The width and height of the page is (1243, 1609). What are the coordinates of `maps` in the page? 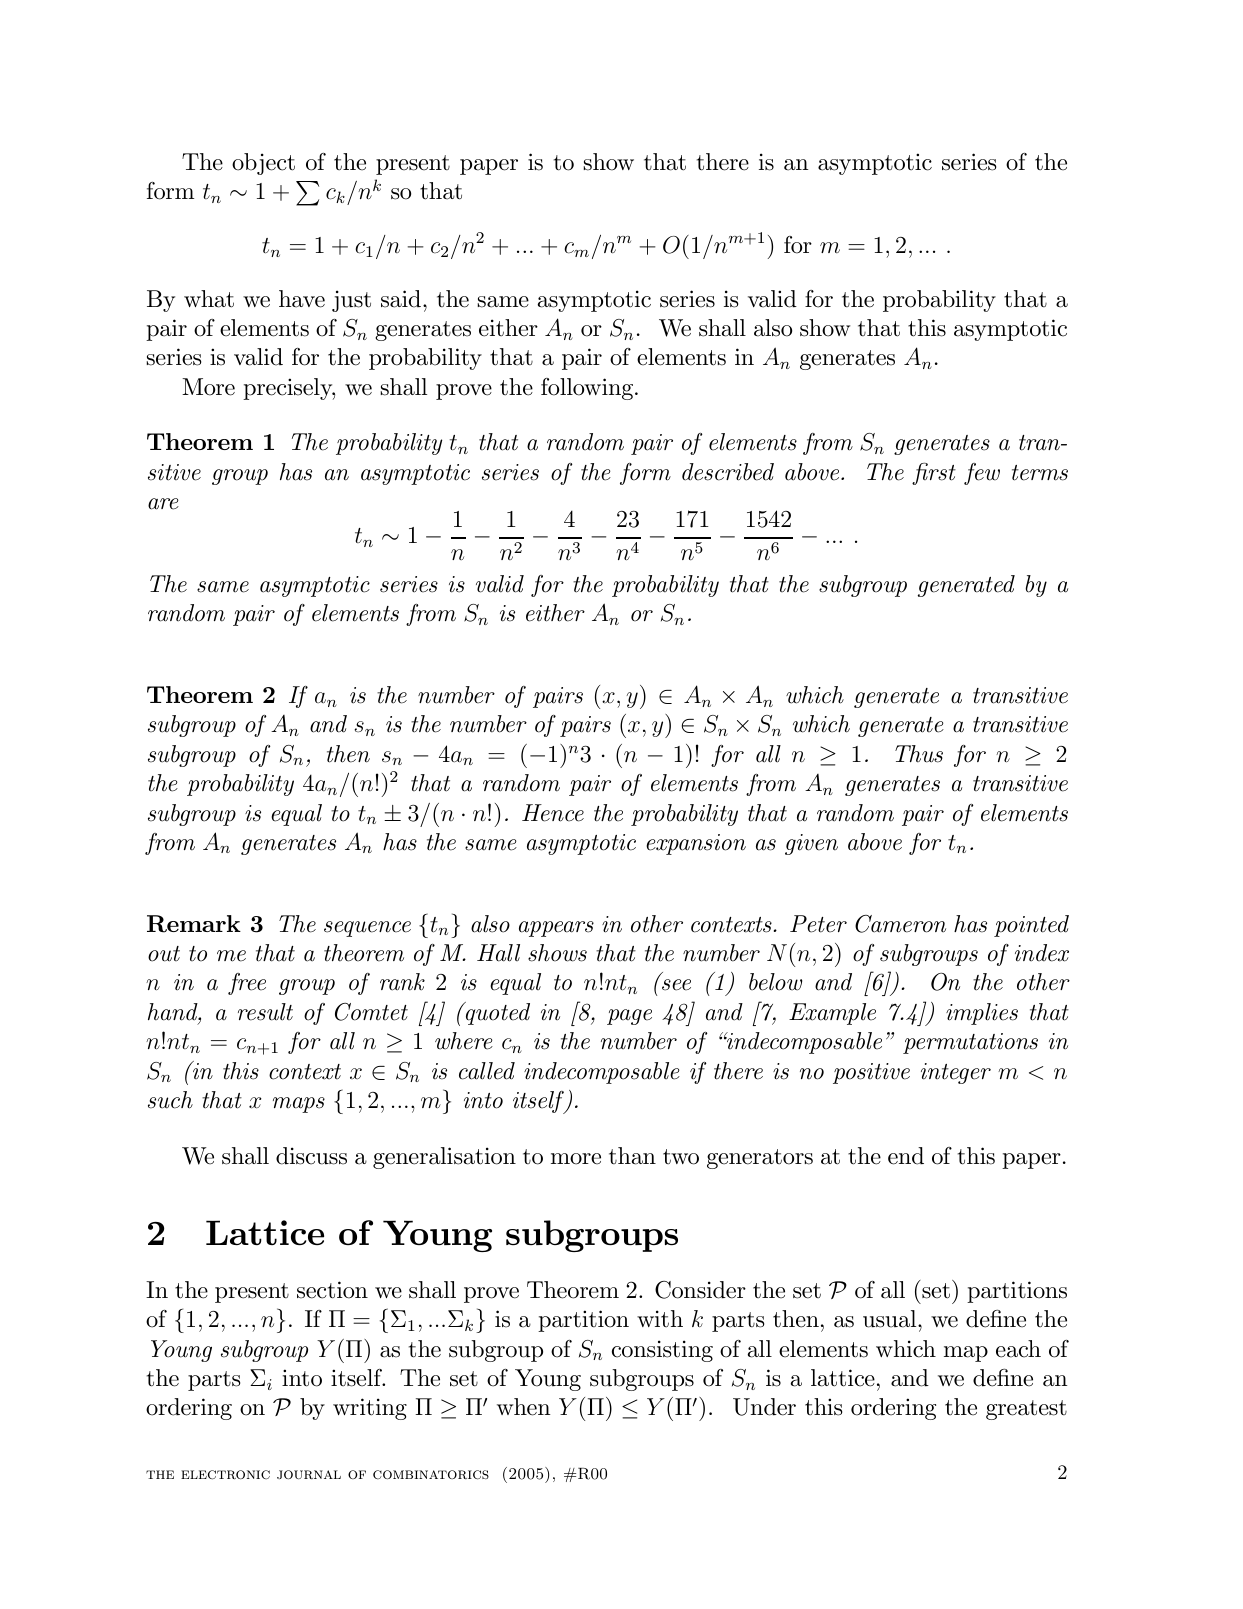 It's located at (299, 1105).
